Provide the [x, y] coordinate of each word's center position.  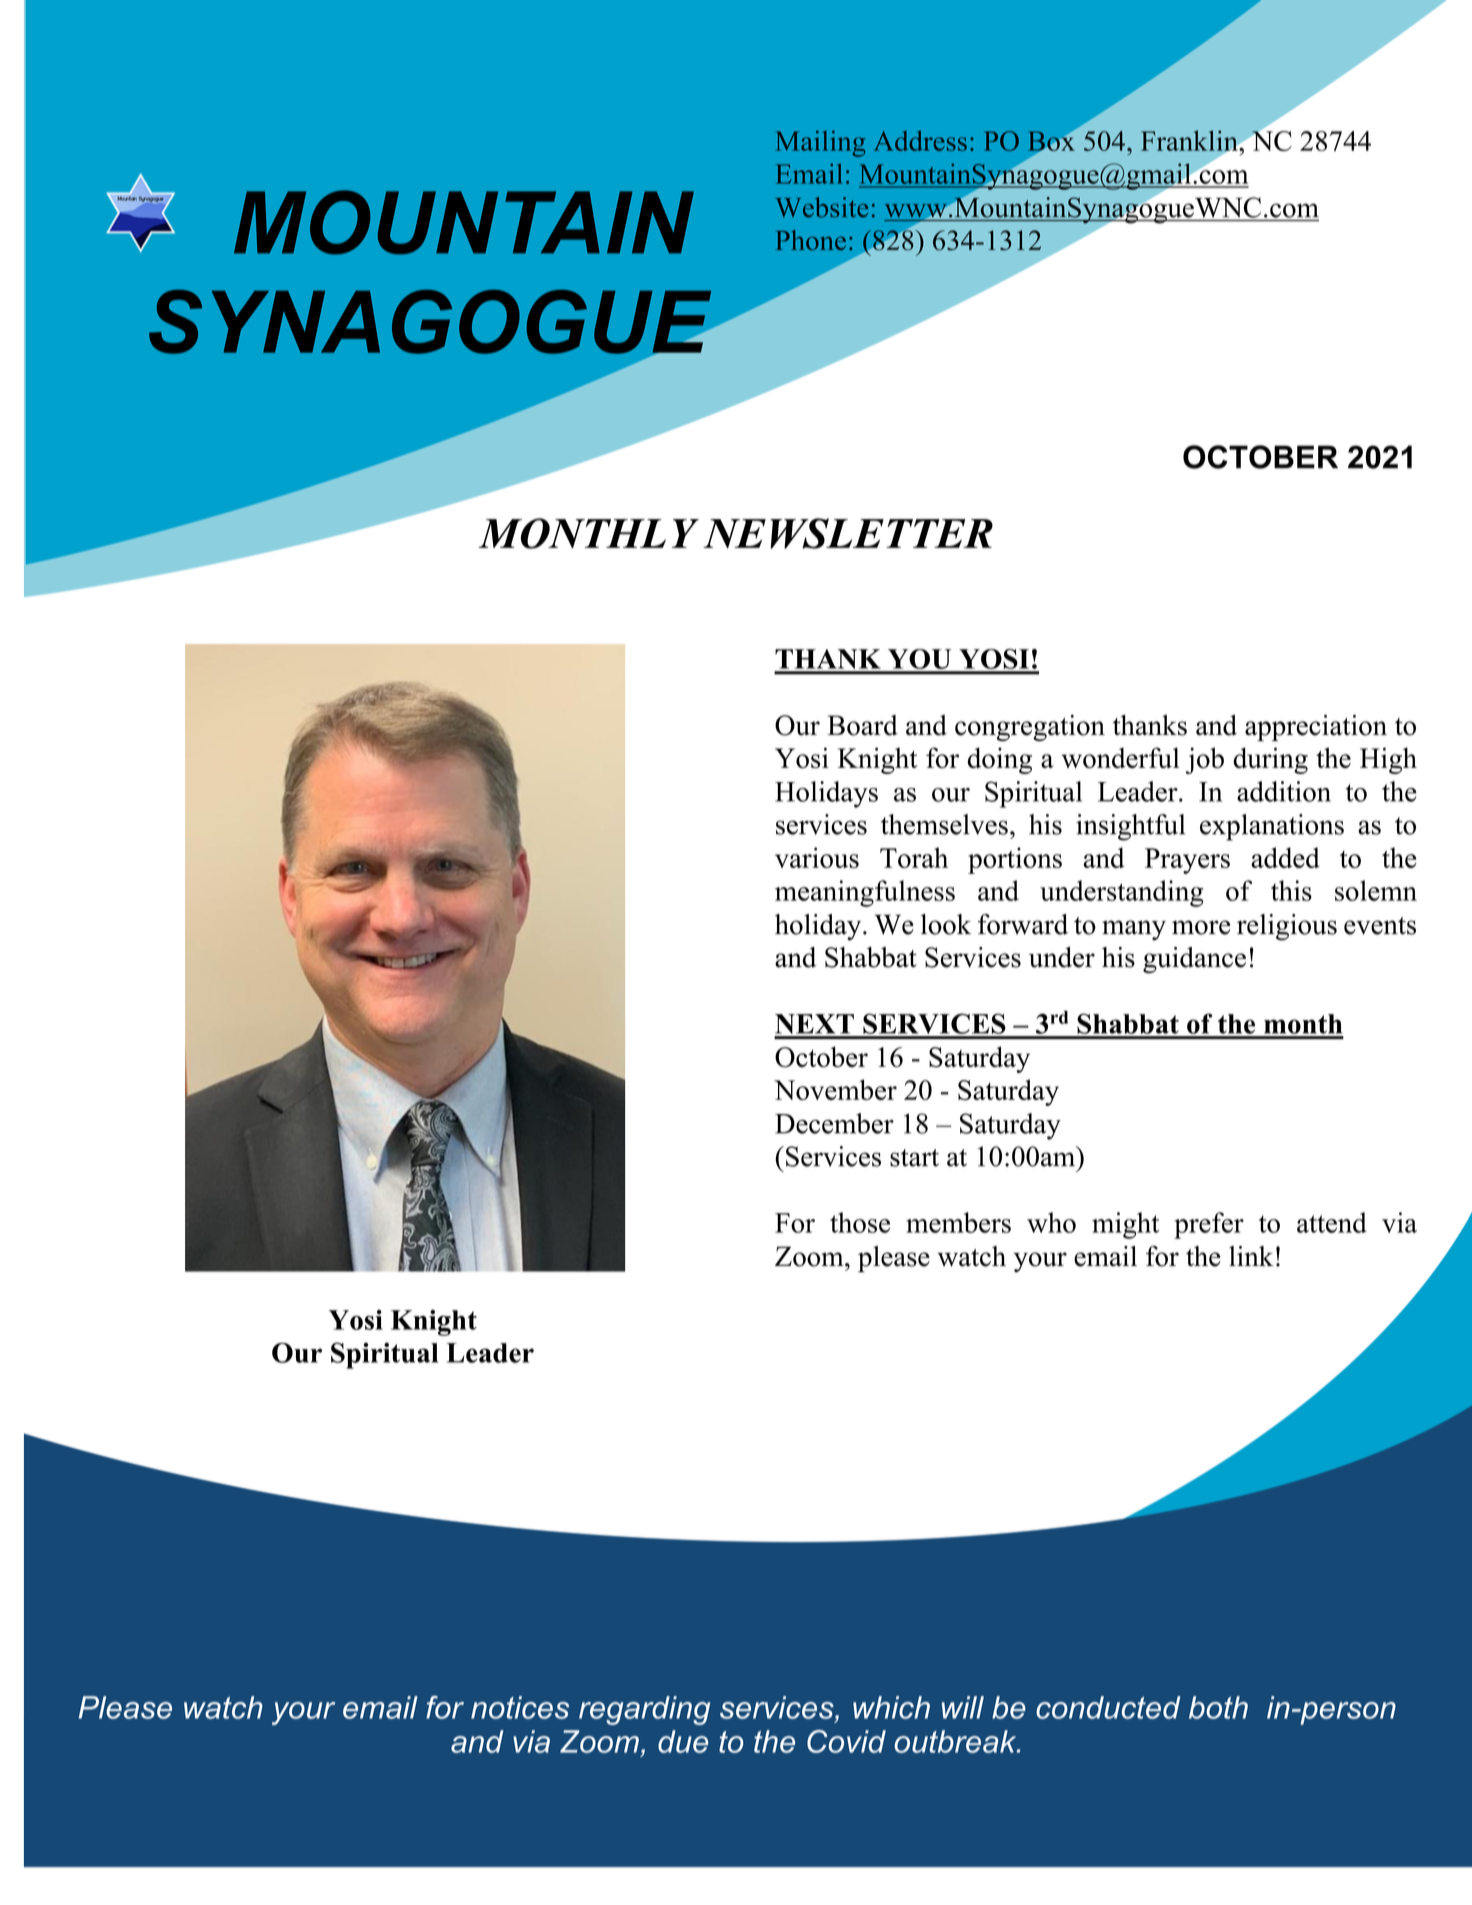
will [963, 1707]
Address [920, 141]
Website [821, 207]
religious [1287, 927]
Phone [811, 240]
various [817, 857]
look [946, 924]
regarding [644, 1710]
